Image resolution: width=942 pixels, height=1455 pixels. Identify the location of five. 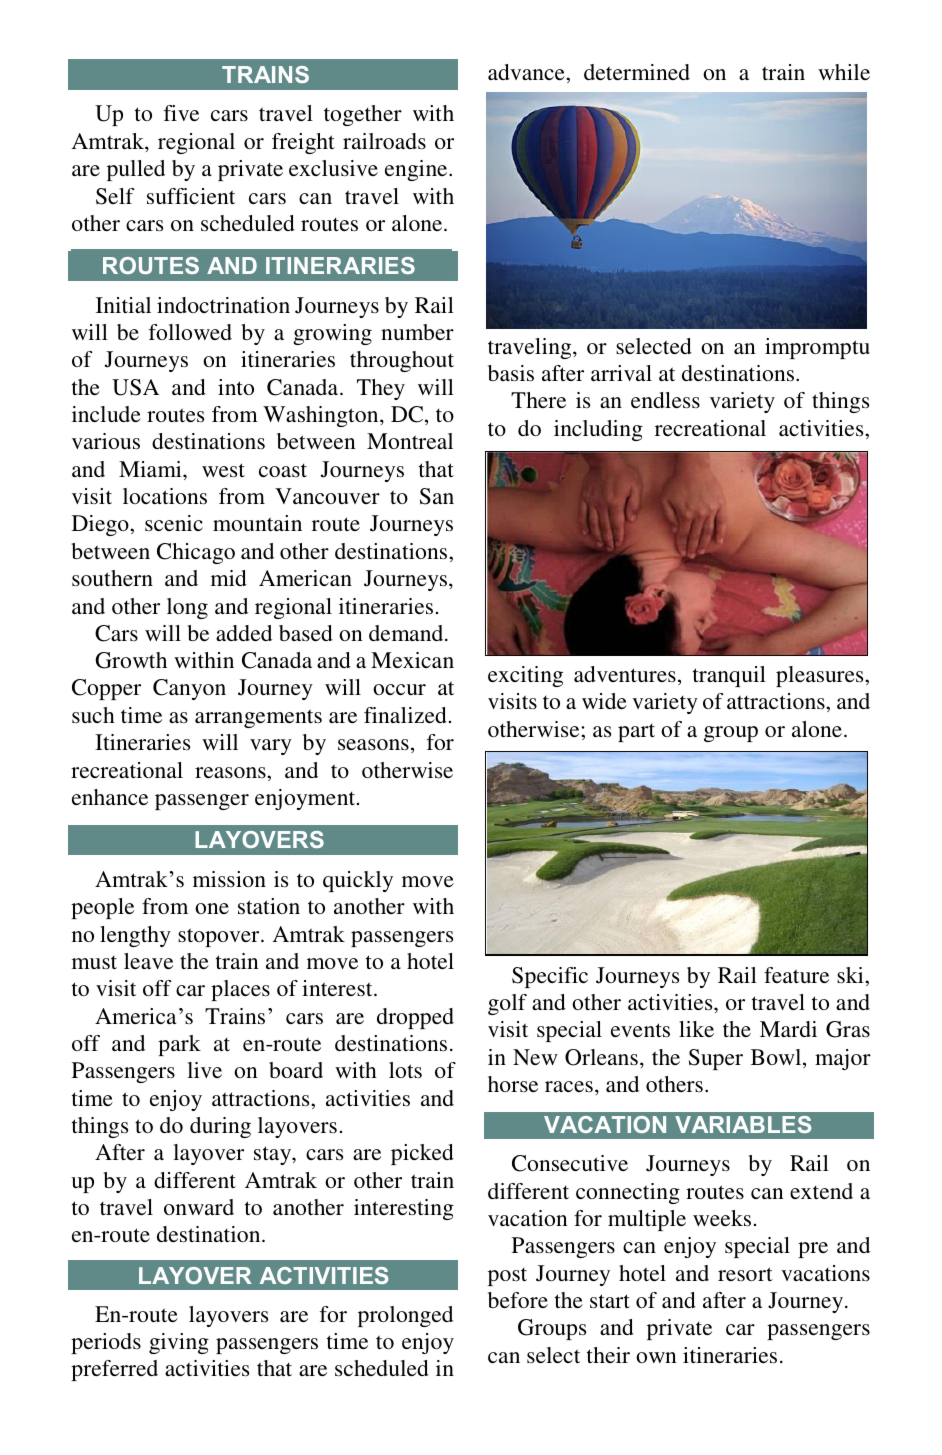
(181, 113).
